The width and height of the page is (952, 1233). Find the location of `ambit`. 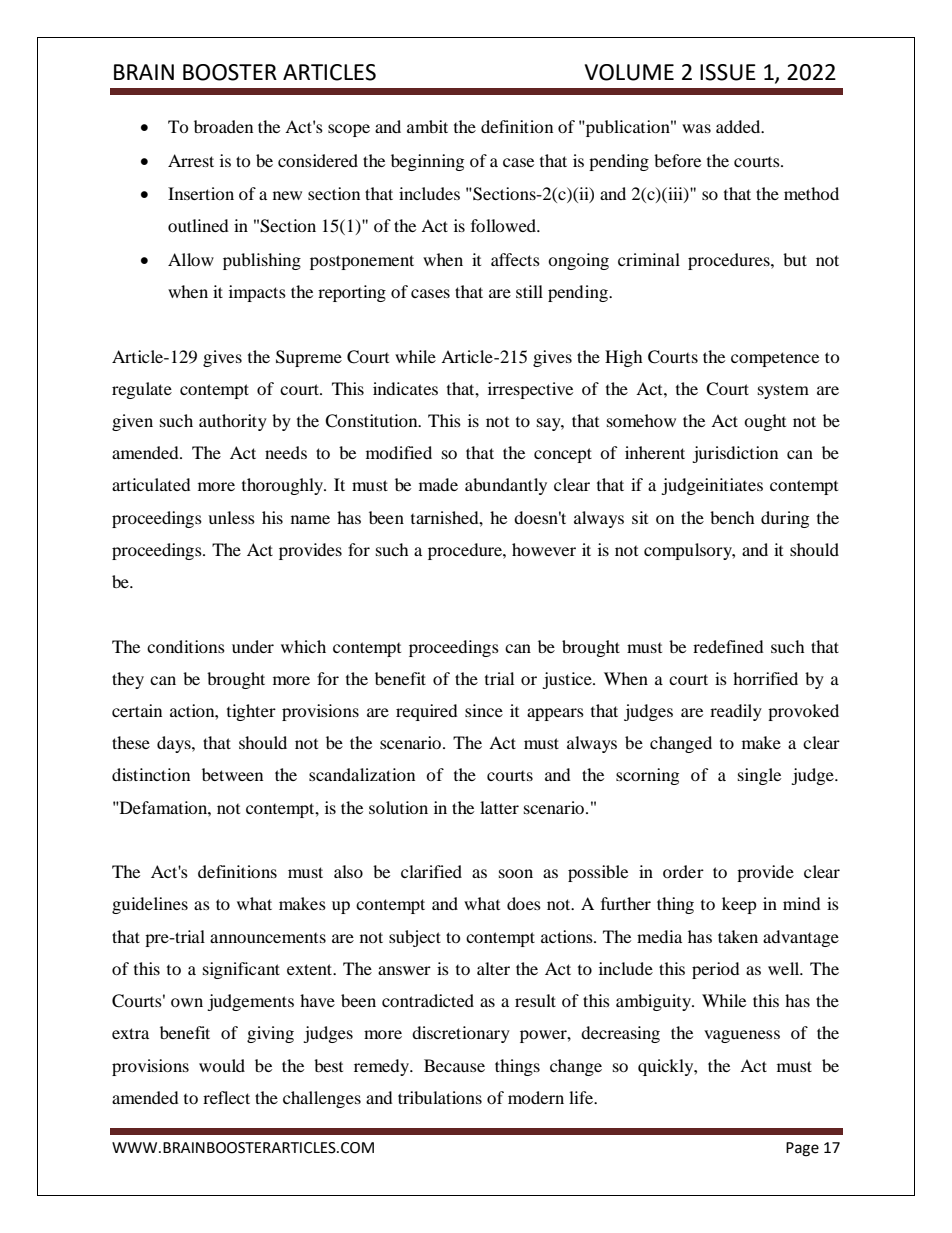

ambit is located at coordinates (427, 126).
